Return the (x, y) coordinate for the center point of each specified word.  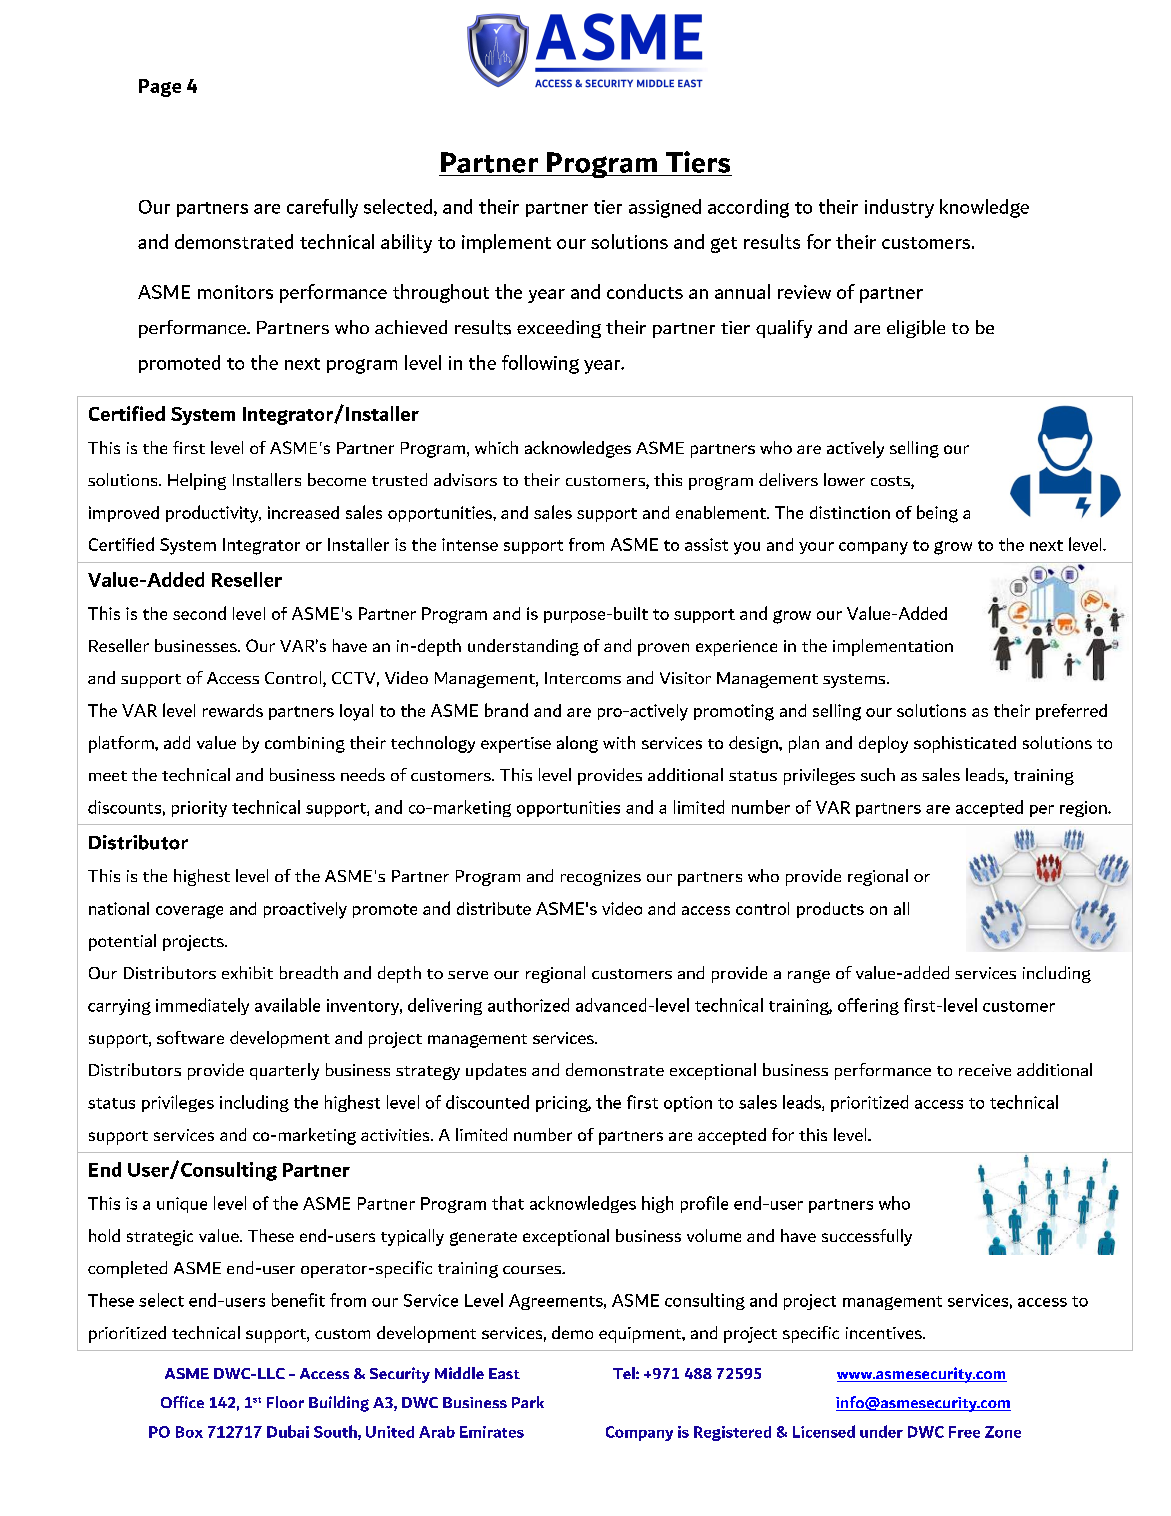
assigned (665, 208)
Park (528, 1402)
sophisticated (965, 744)
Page (160, 88)
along (577, 744)
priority (199, 809)
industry (899, 208)
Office (182, 1402)
